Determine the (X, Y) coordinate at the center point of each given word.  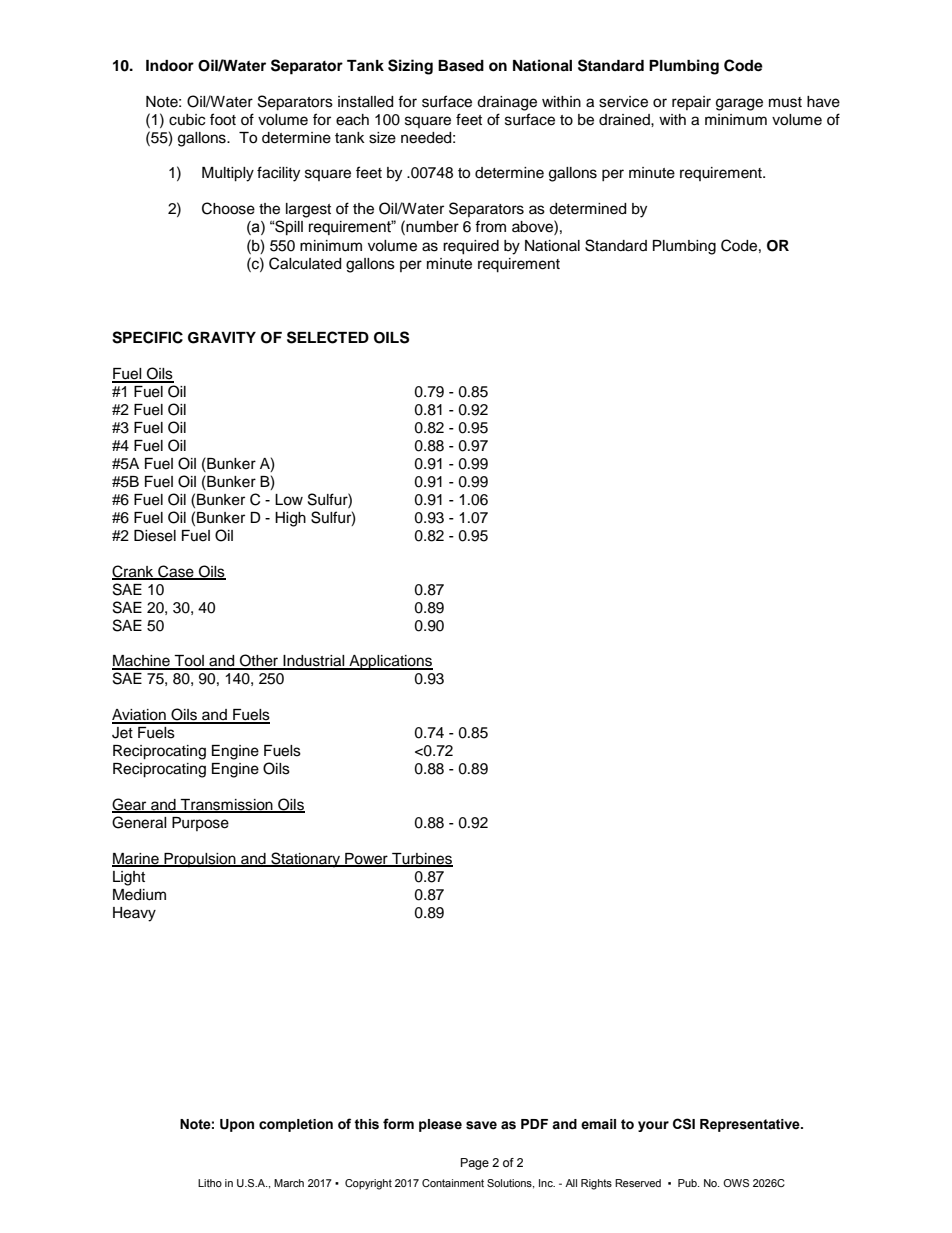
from (490, 226)
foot (223, 119)
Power (366, 859)
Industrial (314, 662)
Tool (189, 662)
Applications (390, 662)
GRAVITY (222, 338)
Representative (751, 1125)
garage (739, 104)
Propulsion (200, 860)
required (471, 247)
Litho (210, 1183)
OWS (736, 1183)
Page (475, 1164)
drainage (507, 103)
